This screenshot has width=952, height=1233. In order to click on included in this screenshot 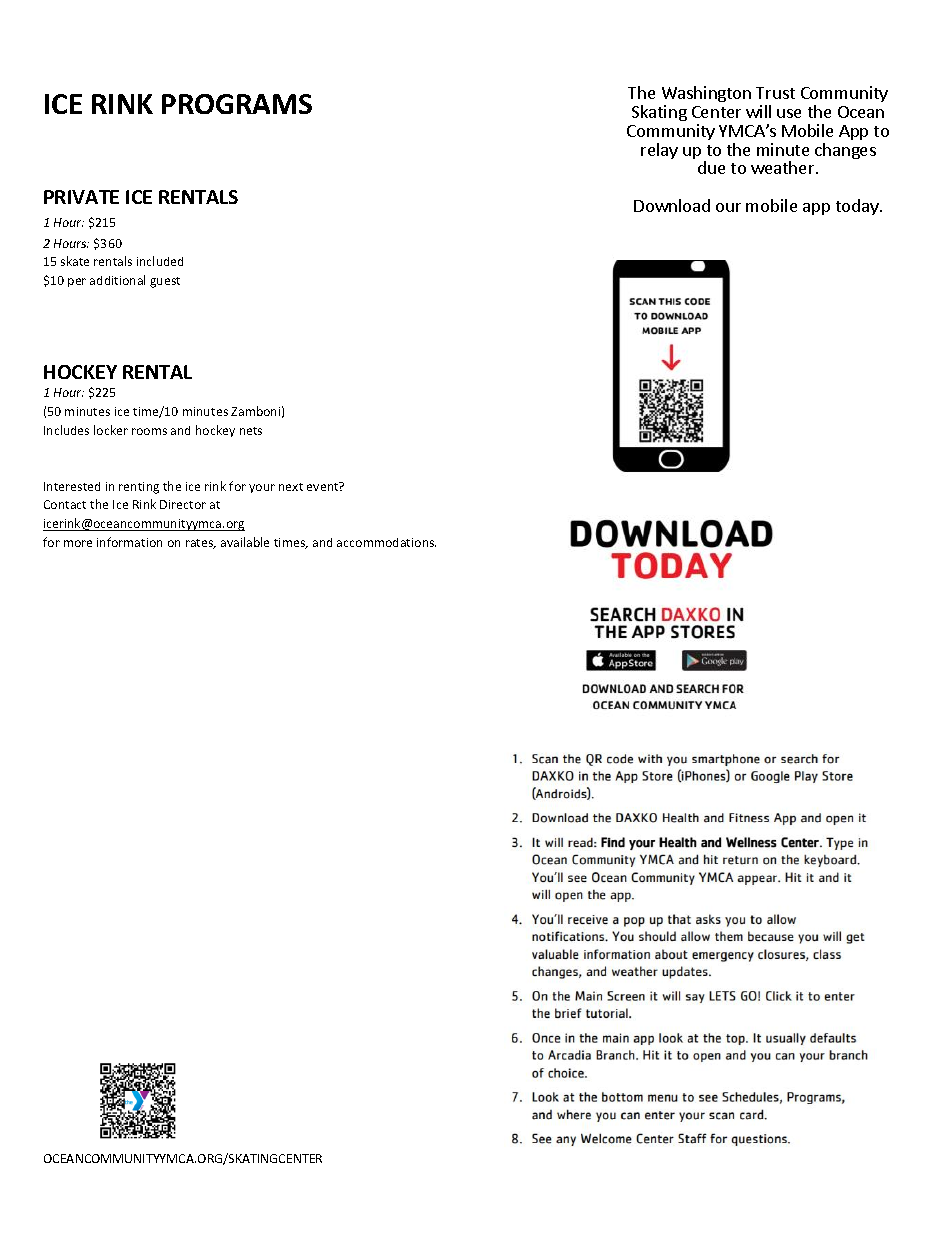, I will do `click(160, 261)`.
